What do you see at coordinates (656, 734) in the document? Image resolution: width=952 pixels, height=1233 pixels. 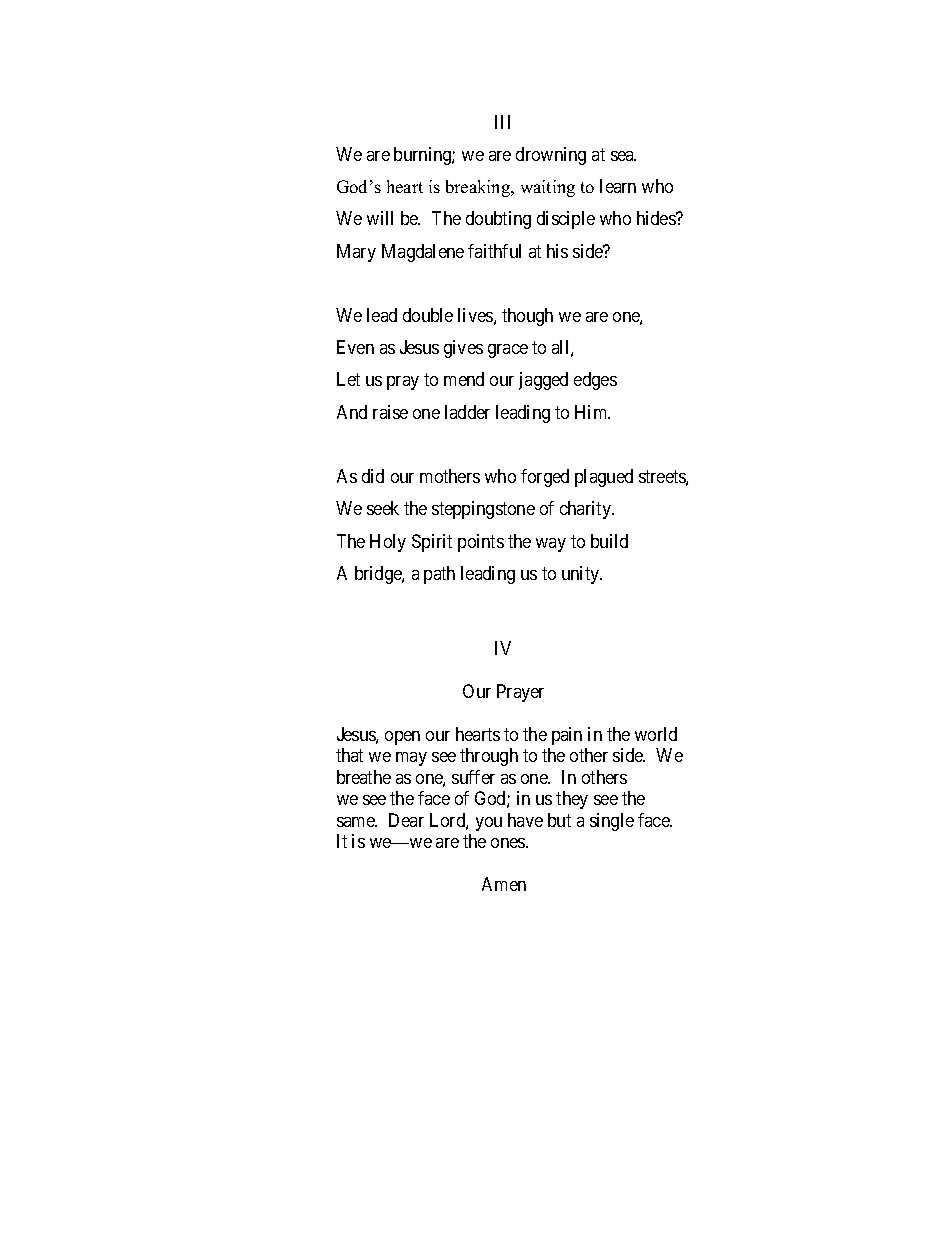 I see `world` at bounding box center [656, 734].
